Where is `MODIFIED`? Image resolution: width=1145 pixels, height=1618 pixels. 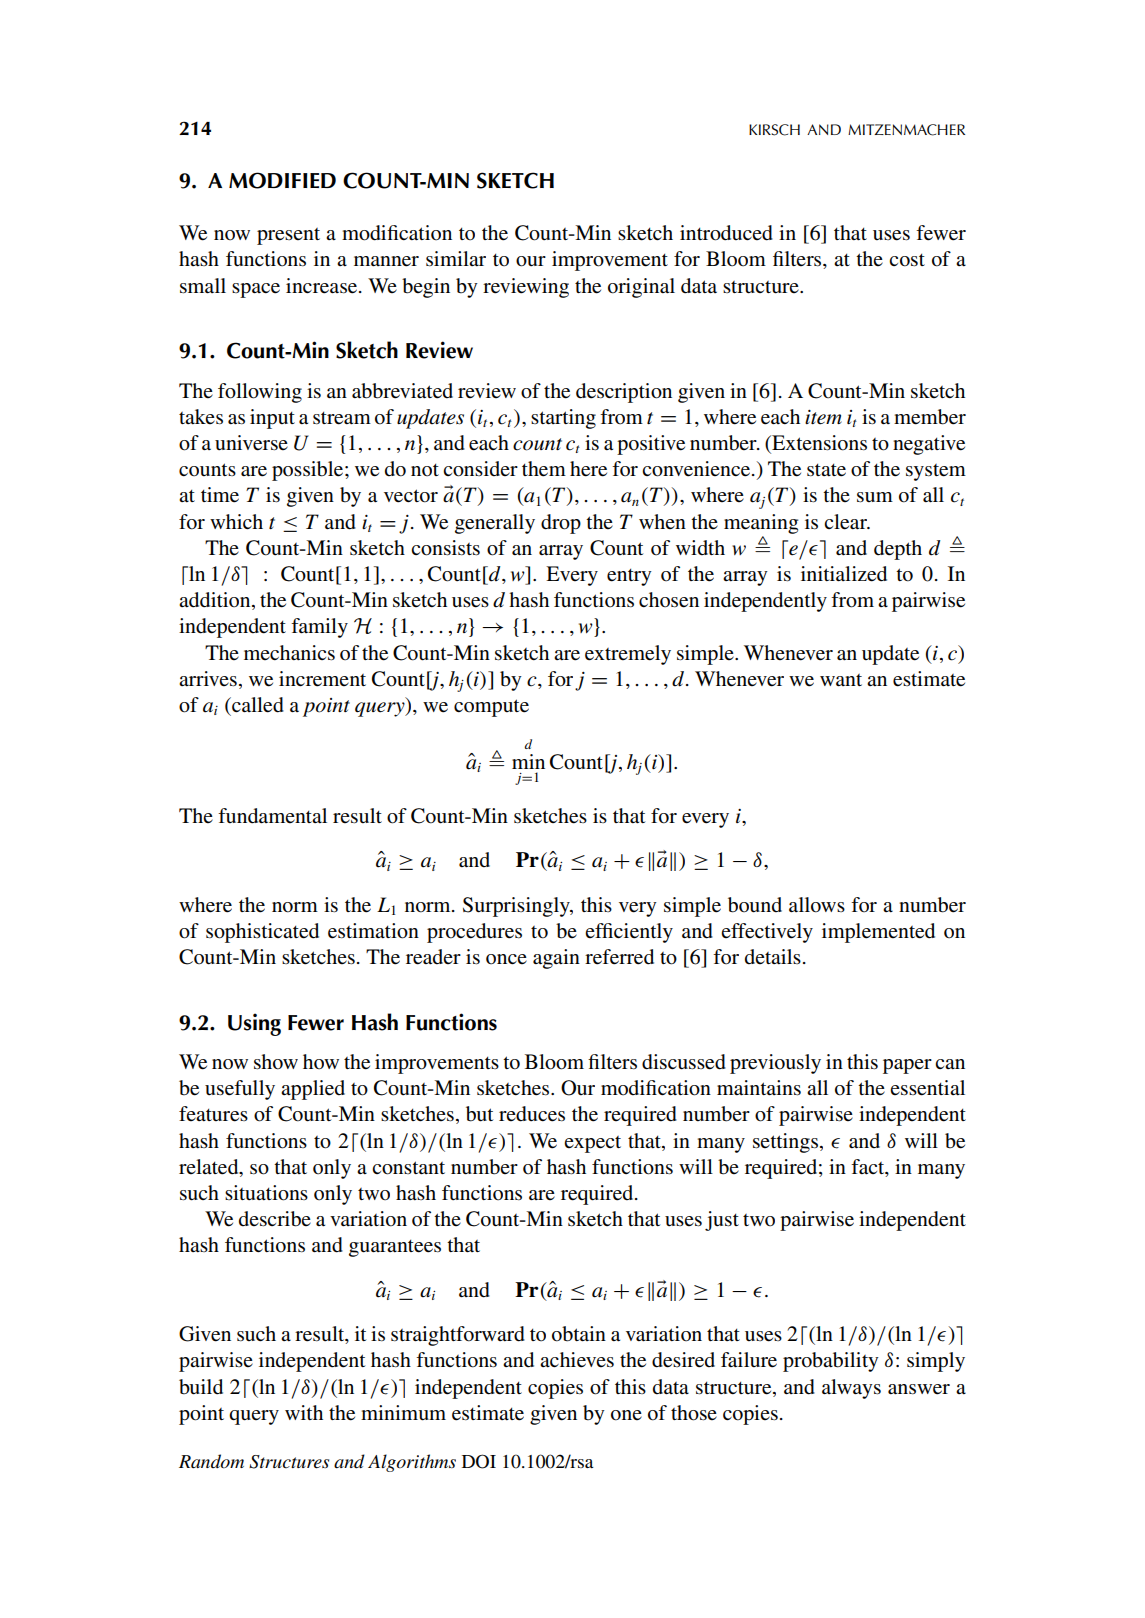 MODIFIED is located at coordinates (282, 180).
